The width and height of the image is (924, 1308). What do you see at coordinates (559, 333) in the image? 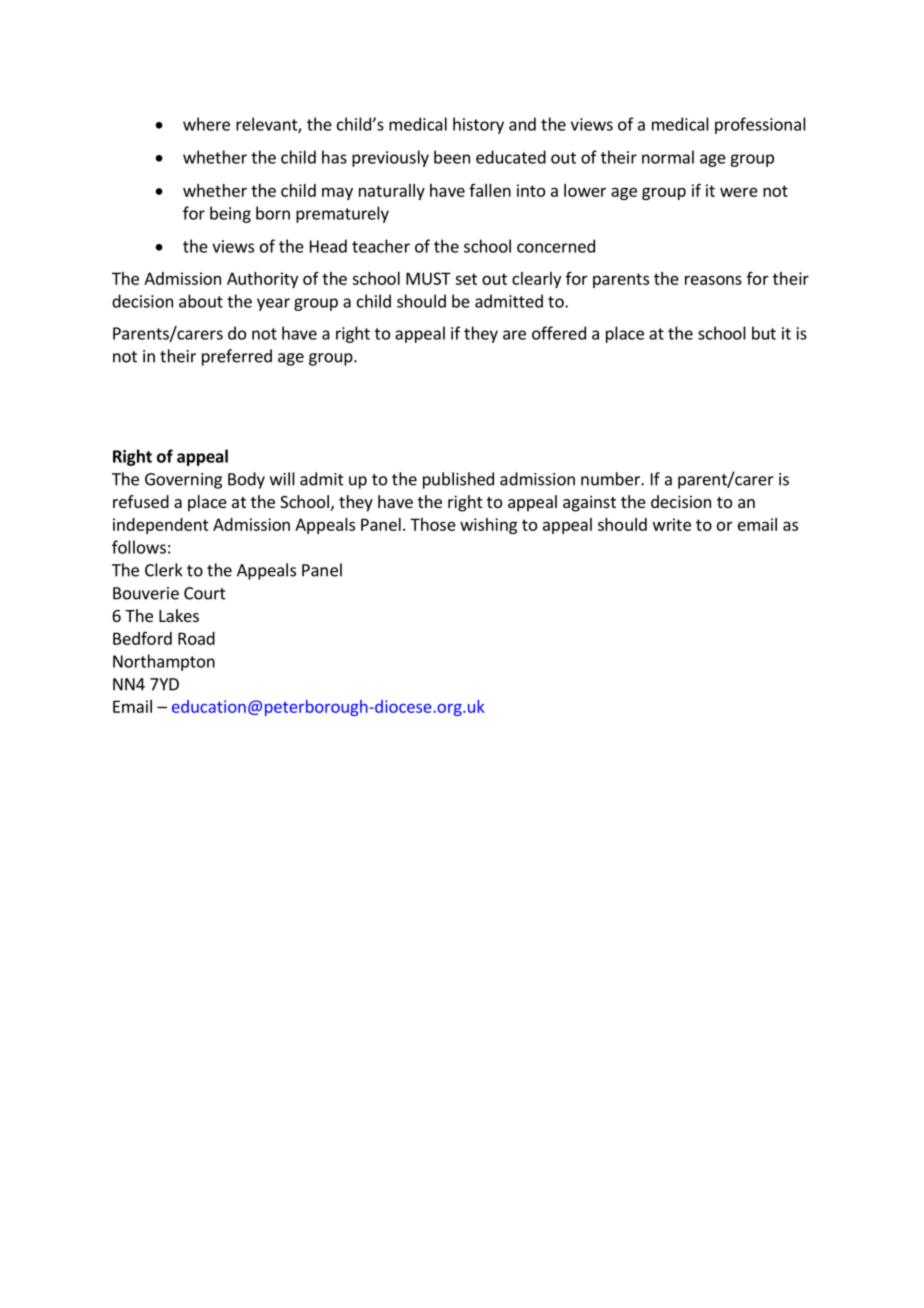
I see `offered` at bounding box center [559, 333].
